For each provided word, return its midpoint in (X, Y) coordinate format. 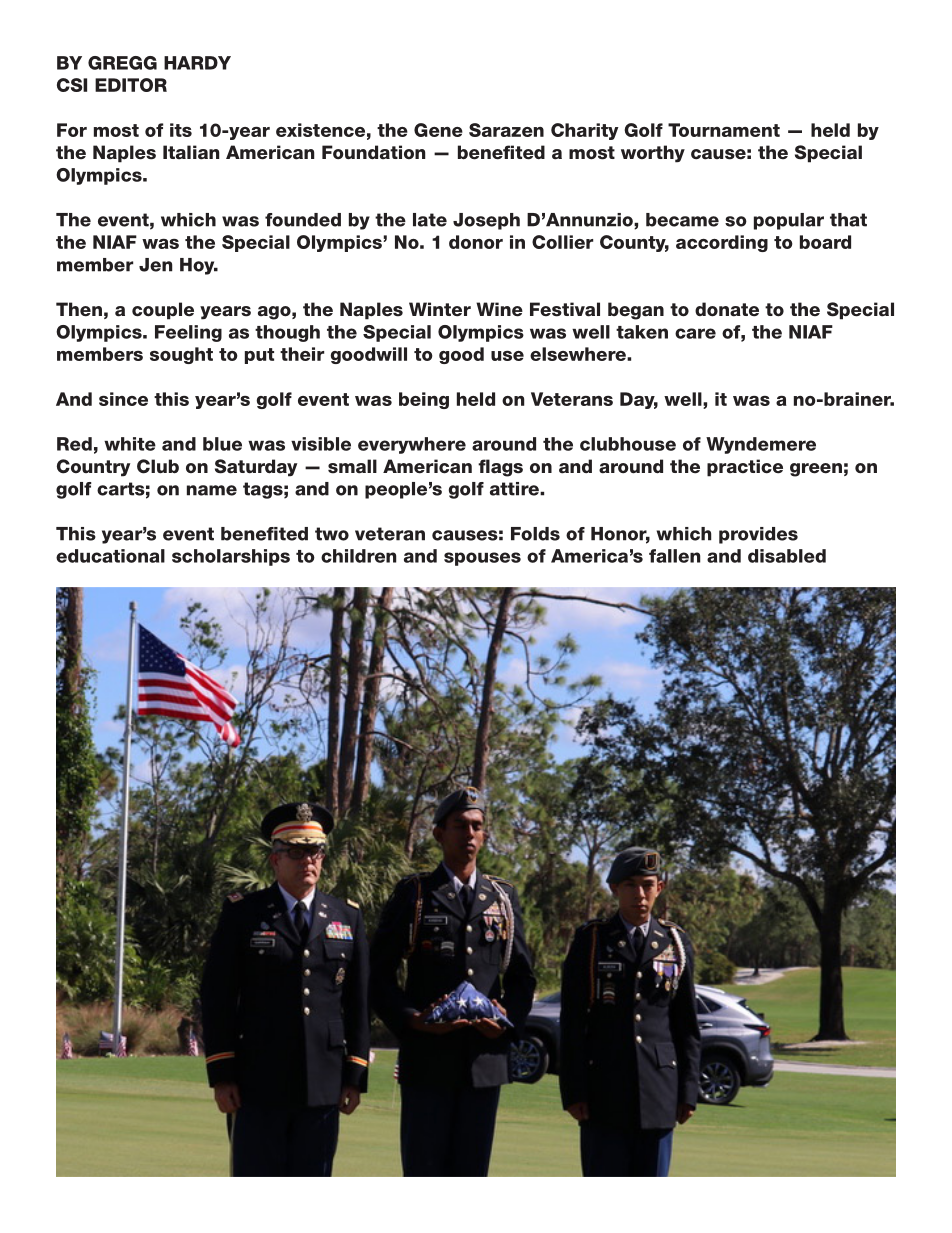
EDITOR (131, 85)
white (130, 444)
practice (745, 468)
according (722, 243)
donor (476, 242)
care (695, 333)
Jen (155, 265)
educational (110, 556)
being (424, 400)
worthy (653, 154)
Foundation (373, 152)
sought (181, 355)
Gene (438, 130)
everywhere (412, 445)
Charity (585, 131)
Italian (191, 152)
